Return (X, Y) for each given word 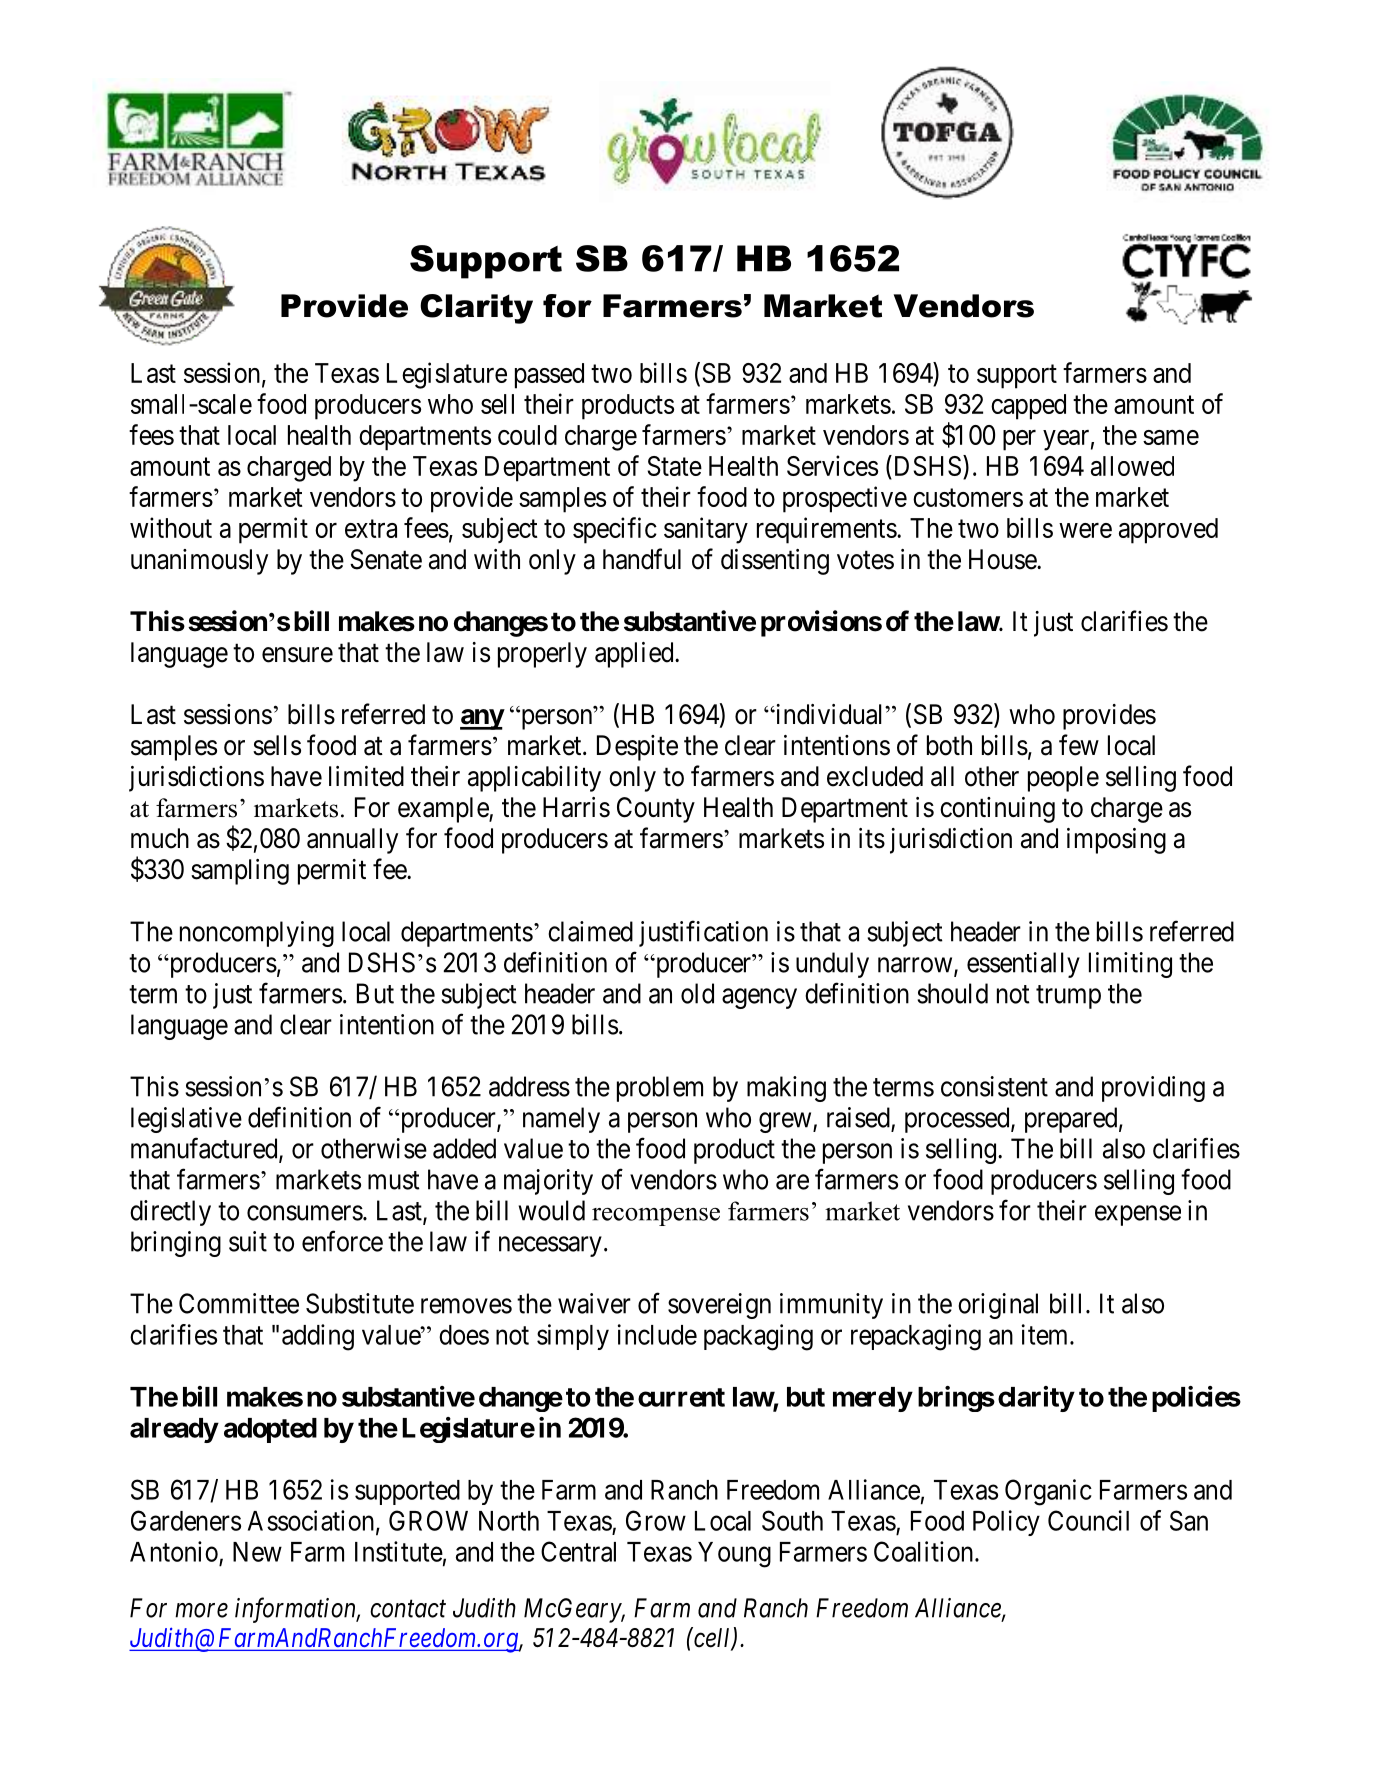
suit (248, 1241)
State (675, 466)
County (656, 810)
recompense (656, 1217)
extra (371, 529)
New (257, 1552)
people (1063, 779)
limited (366, 776)
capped (1028, 407)
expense (1138, 1215)
